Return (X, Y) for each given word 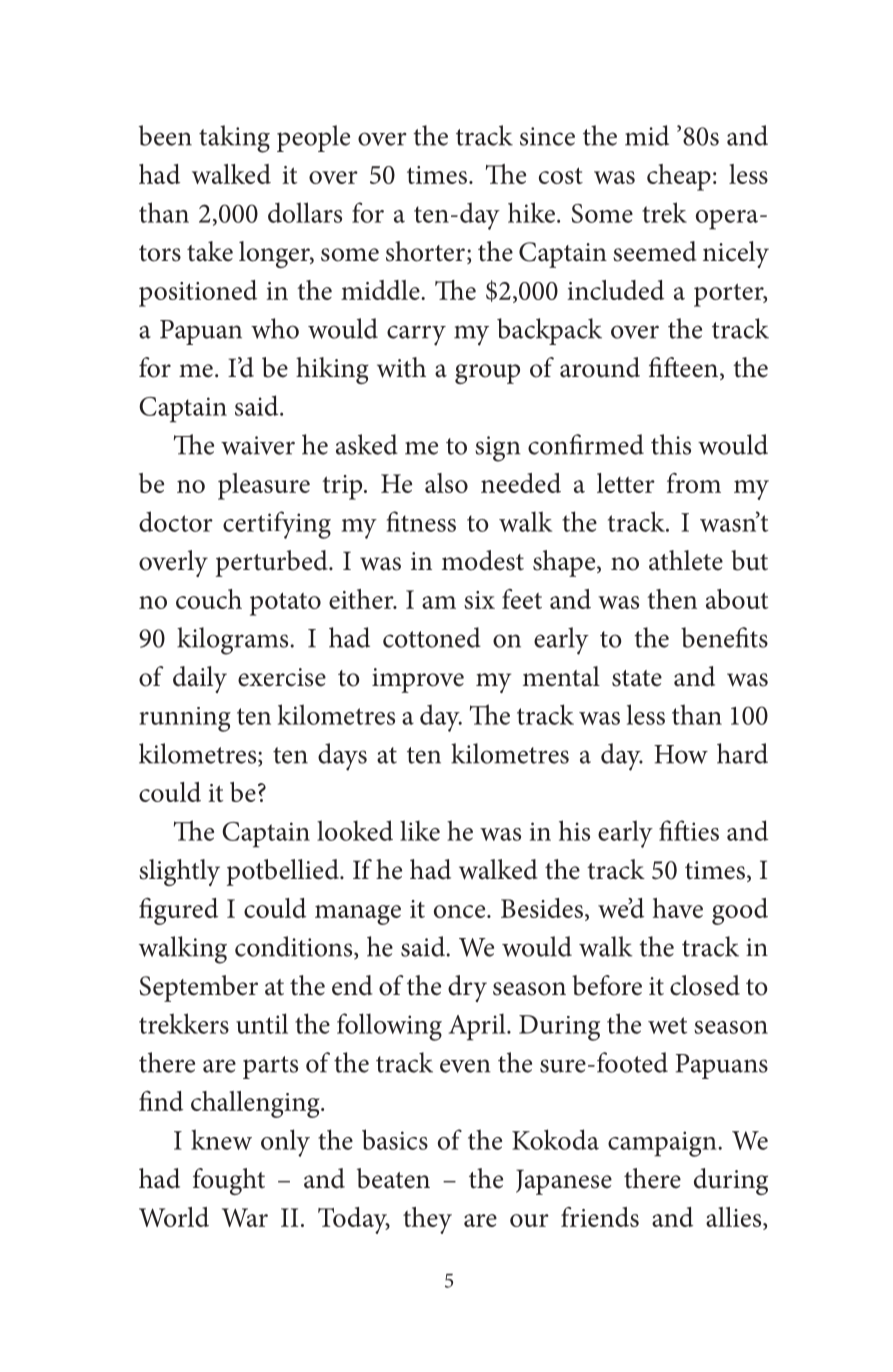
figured (178, 911)
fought (229, 1181)
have (678, 908)
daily (200, 679)
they (427, 1220)
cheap (679, 177)
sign (498, 449)
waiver (258, 445)
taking (234, 139)
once (461, 911)
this (671, 444)
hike (533, 212)
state (637, 678)
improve (418, 680)
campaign (663, 1144)
